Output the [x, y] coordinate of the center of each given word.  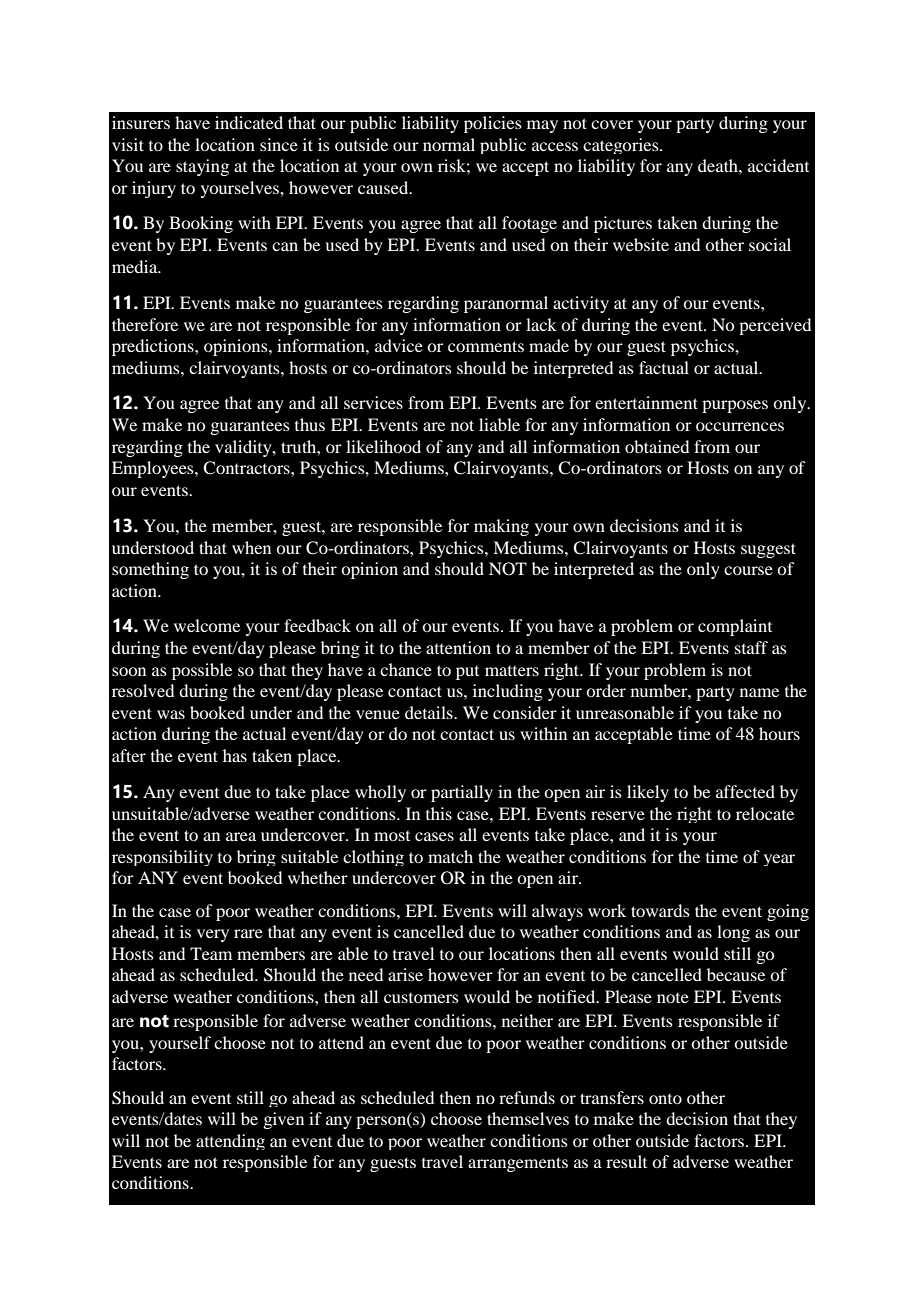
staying [202, 167]
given [283, 1120]
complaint [735, 627]
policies [493, 124]
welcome [207, 625]
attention [458, 647]
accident [778, 165]
